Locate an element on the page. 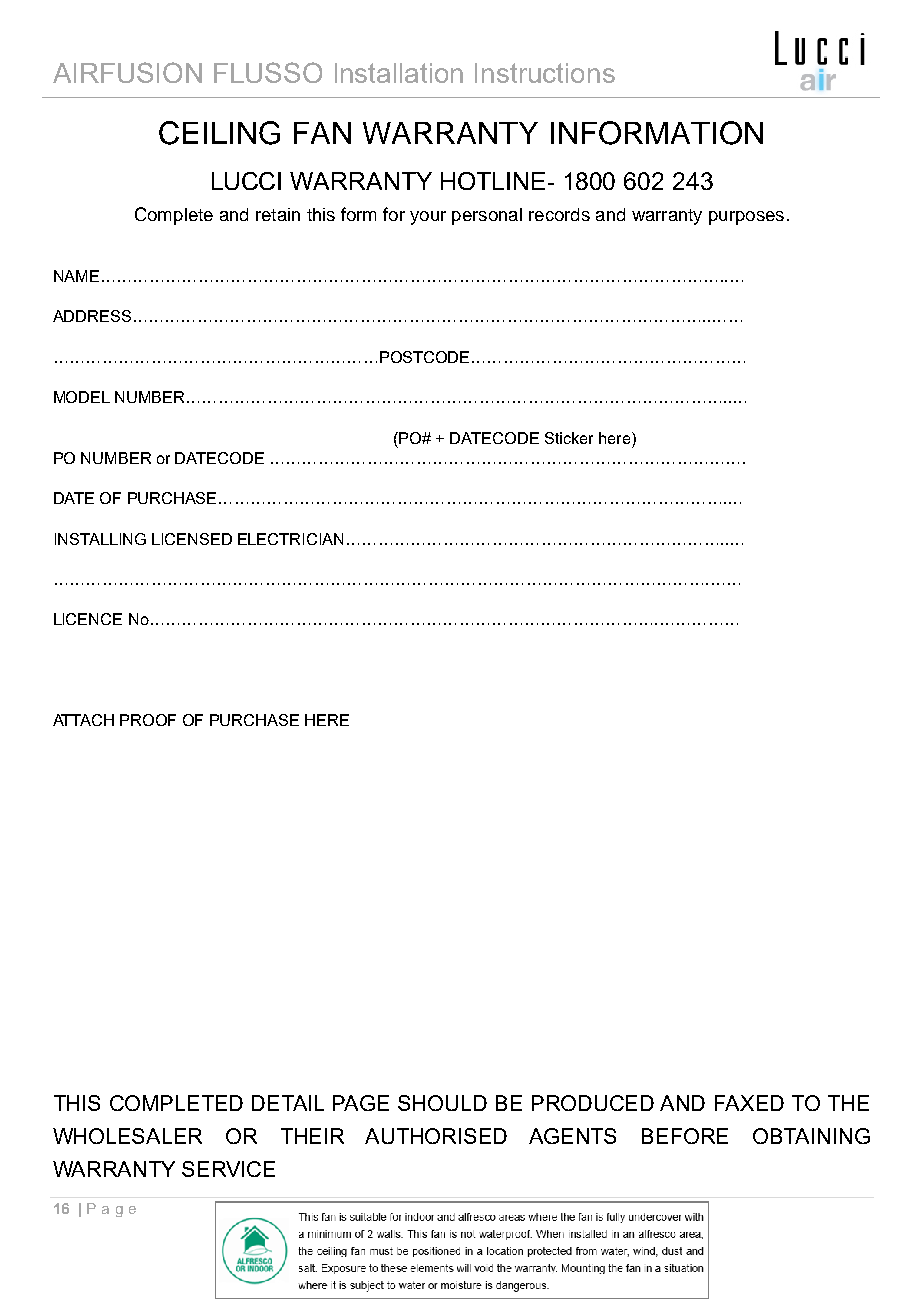 The height and width of the page is (1308, 924). POSTCODE is located at coordinates (424, 357).
